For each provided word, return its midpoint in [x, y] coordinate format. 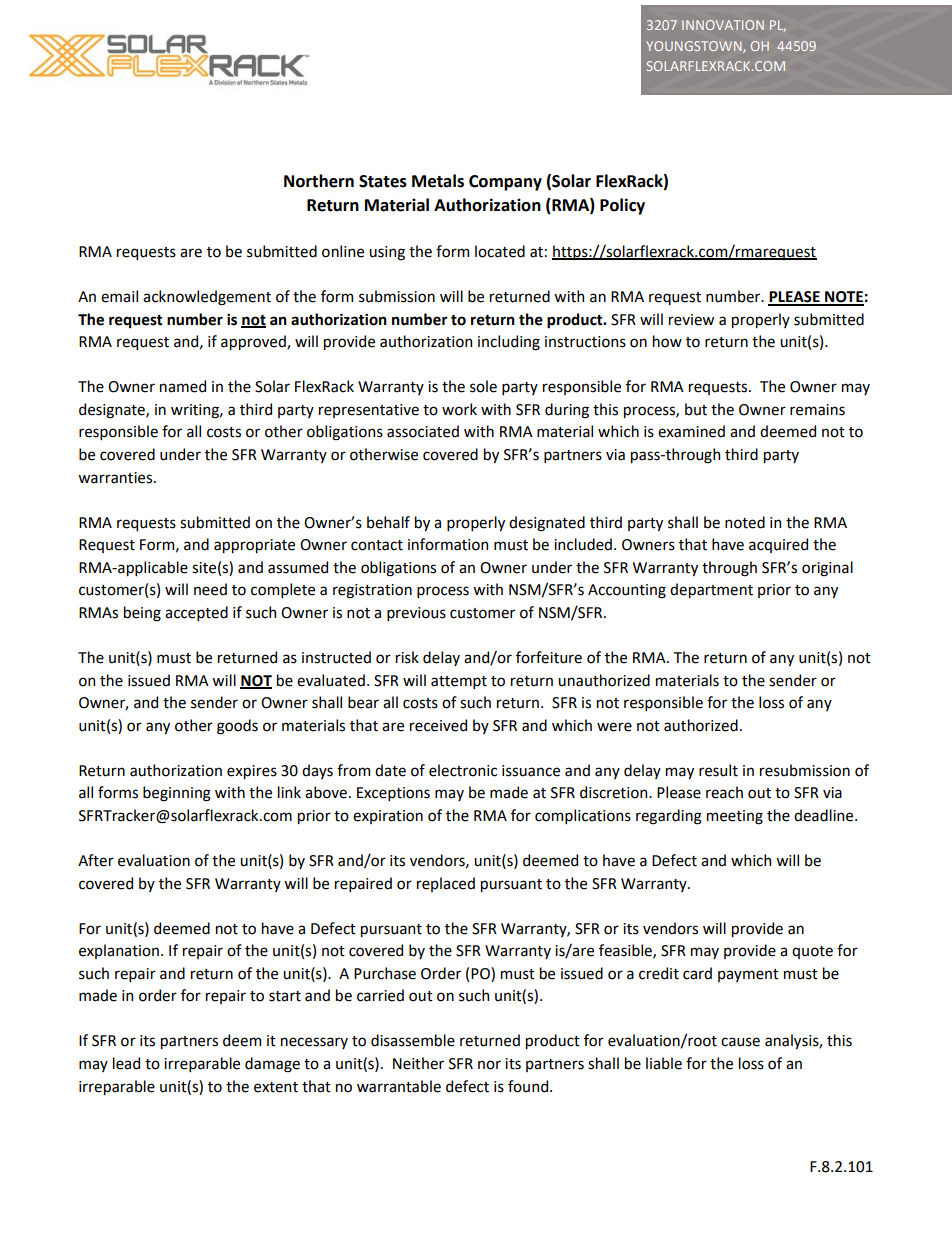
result [718, 770]
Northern [319, 181]
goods [237, 727]
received [438, 725]
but [696, 409]
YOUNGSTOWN [695, 47]
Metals [438, 181]
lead [126, 1063]
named [183, 386]
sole [483, 386]
